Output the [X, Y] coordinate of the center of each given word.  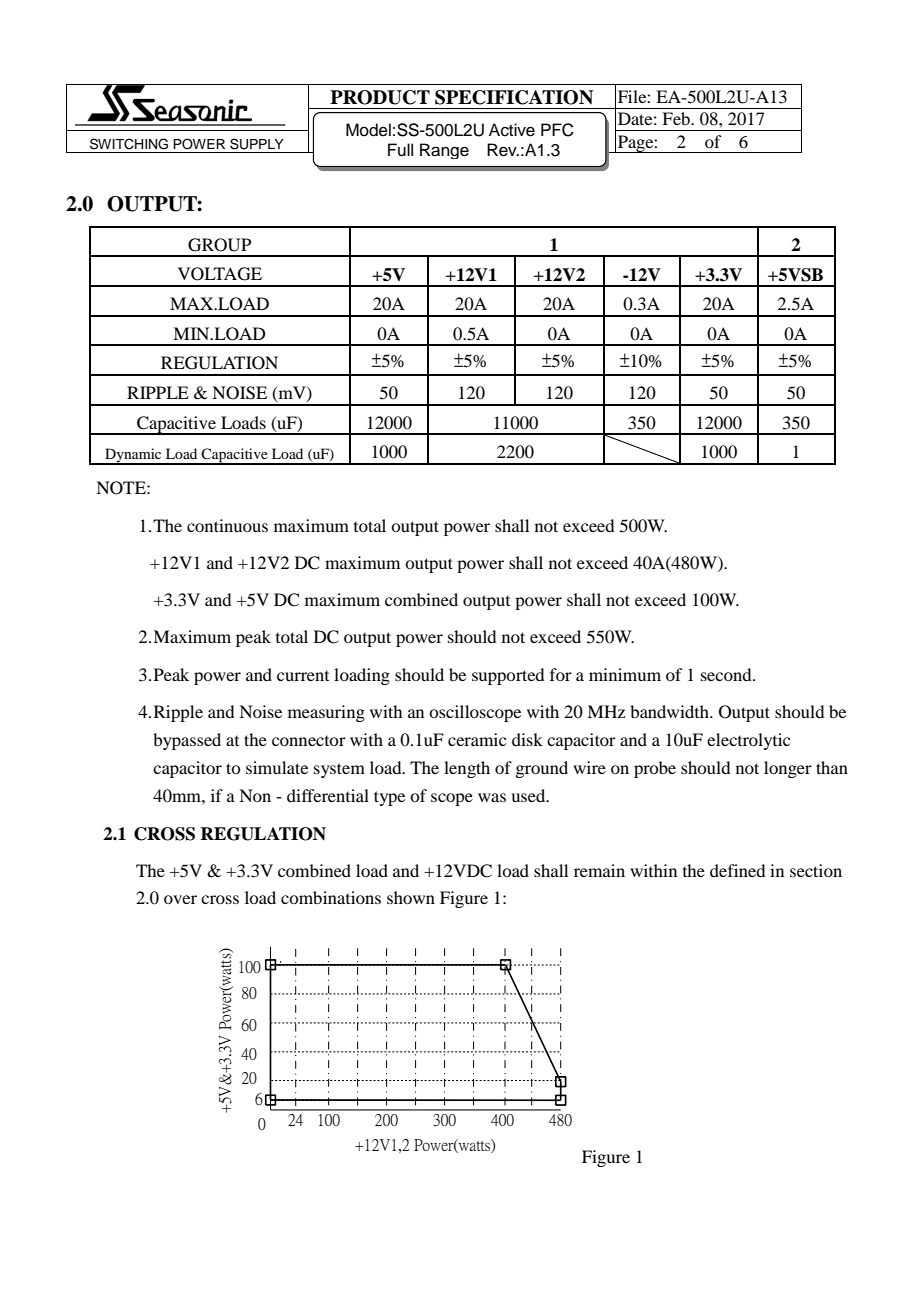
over [180, 899]
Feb [677, 118]
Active [512, 130]
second [727, 674]
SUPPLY [257, 144]
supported [508, 676]
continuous [227, 525]
